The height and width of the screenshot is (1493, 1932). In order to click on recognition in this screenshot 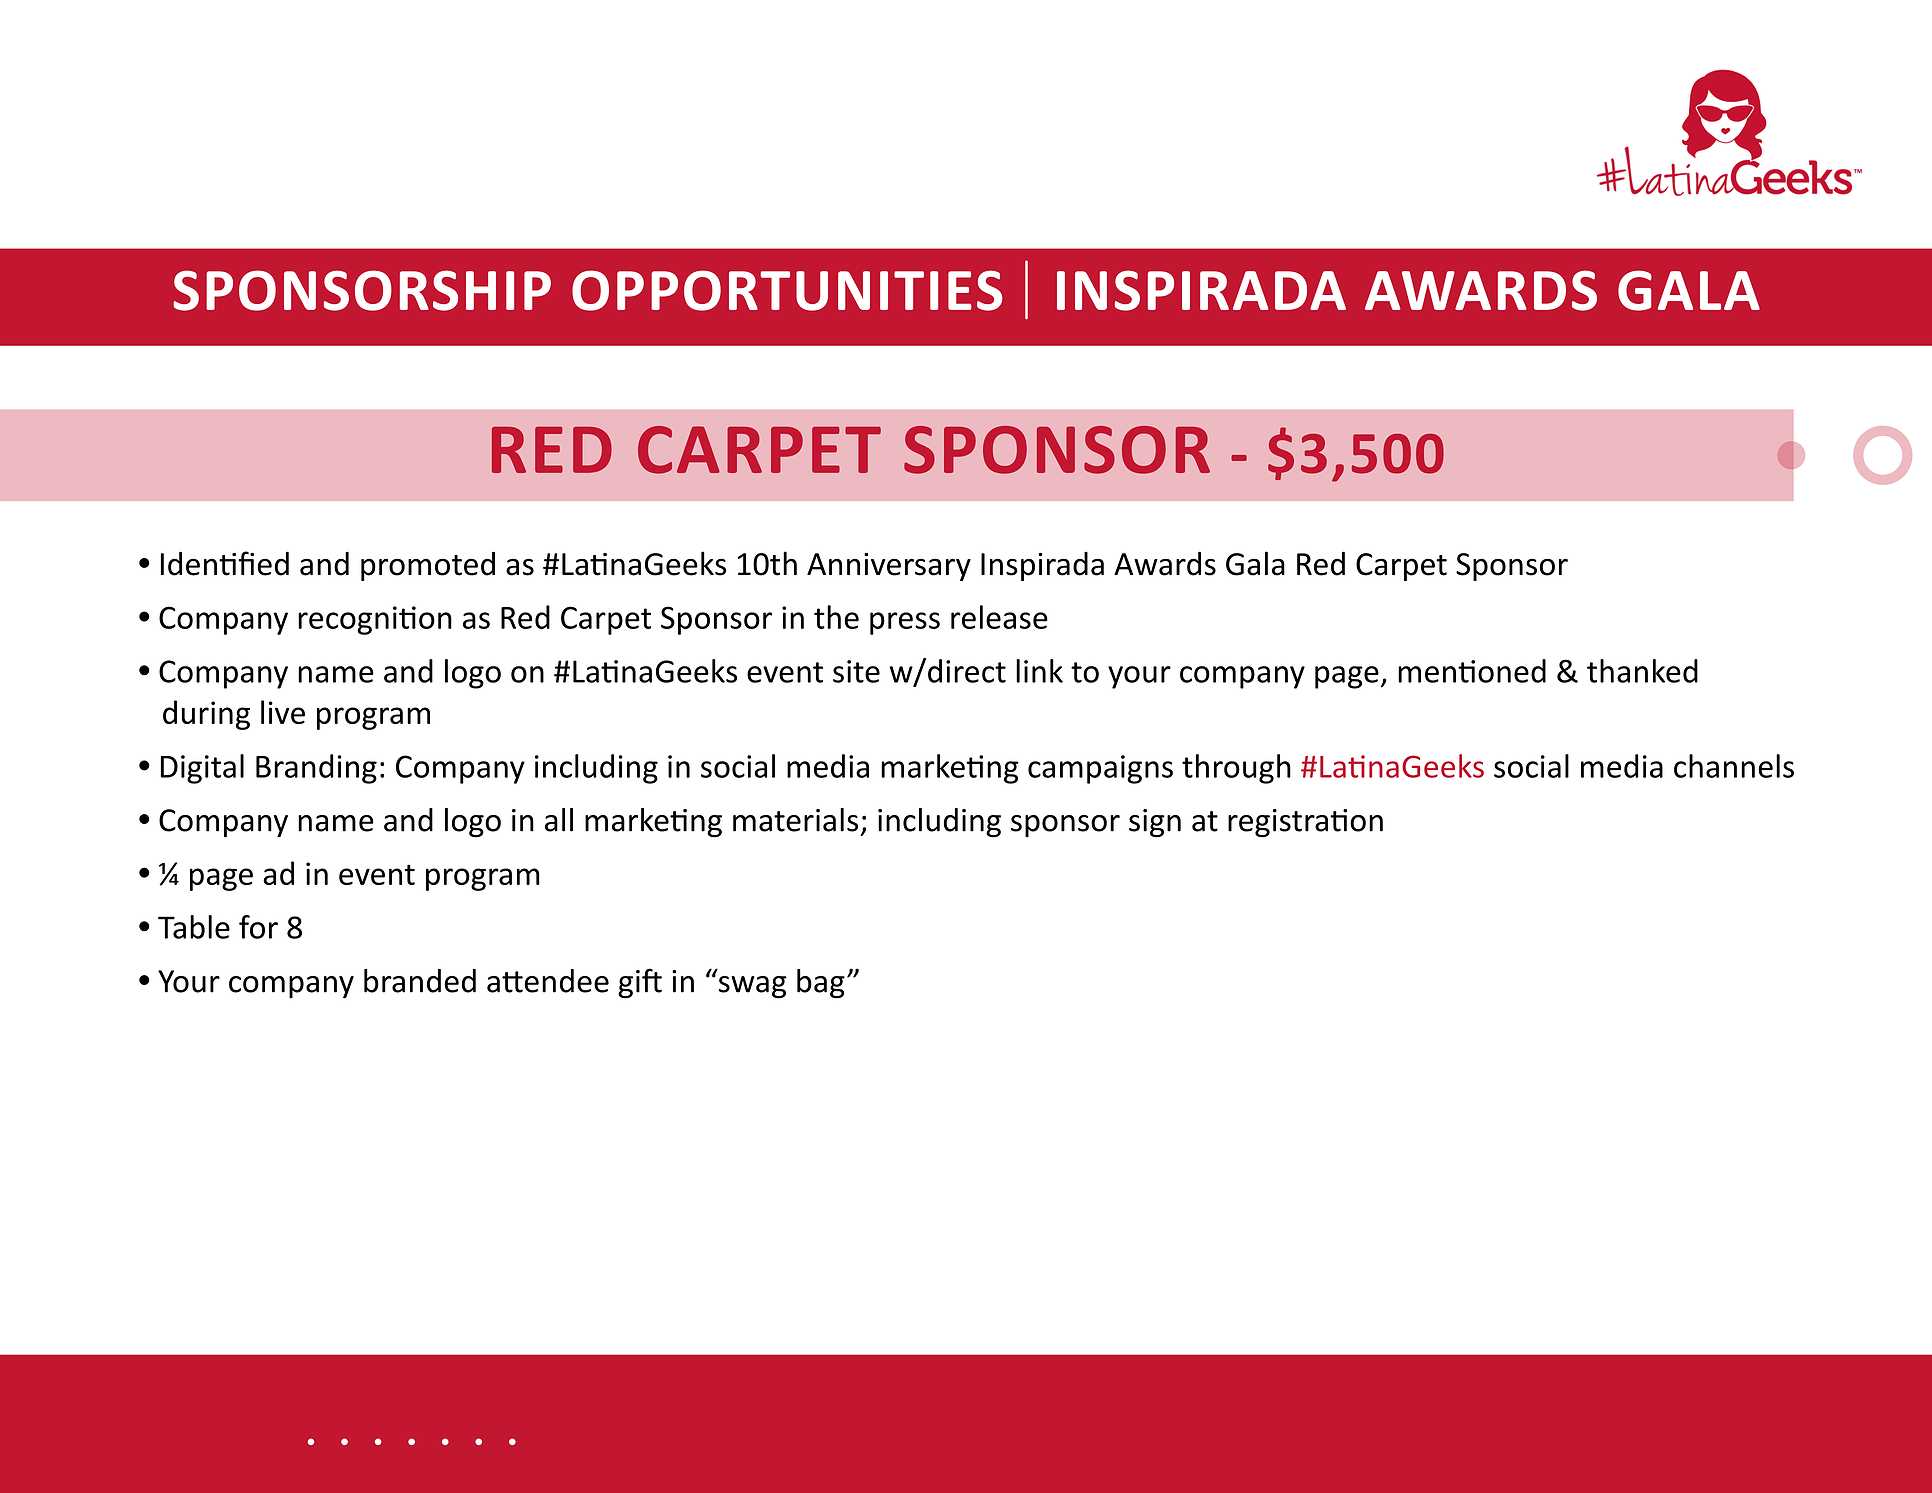, I will do `click(375, 620)`.
